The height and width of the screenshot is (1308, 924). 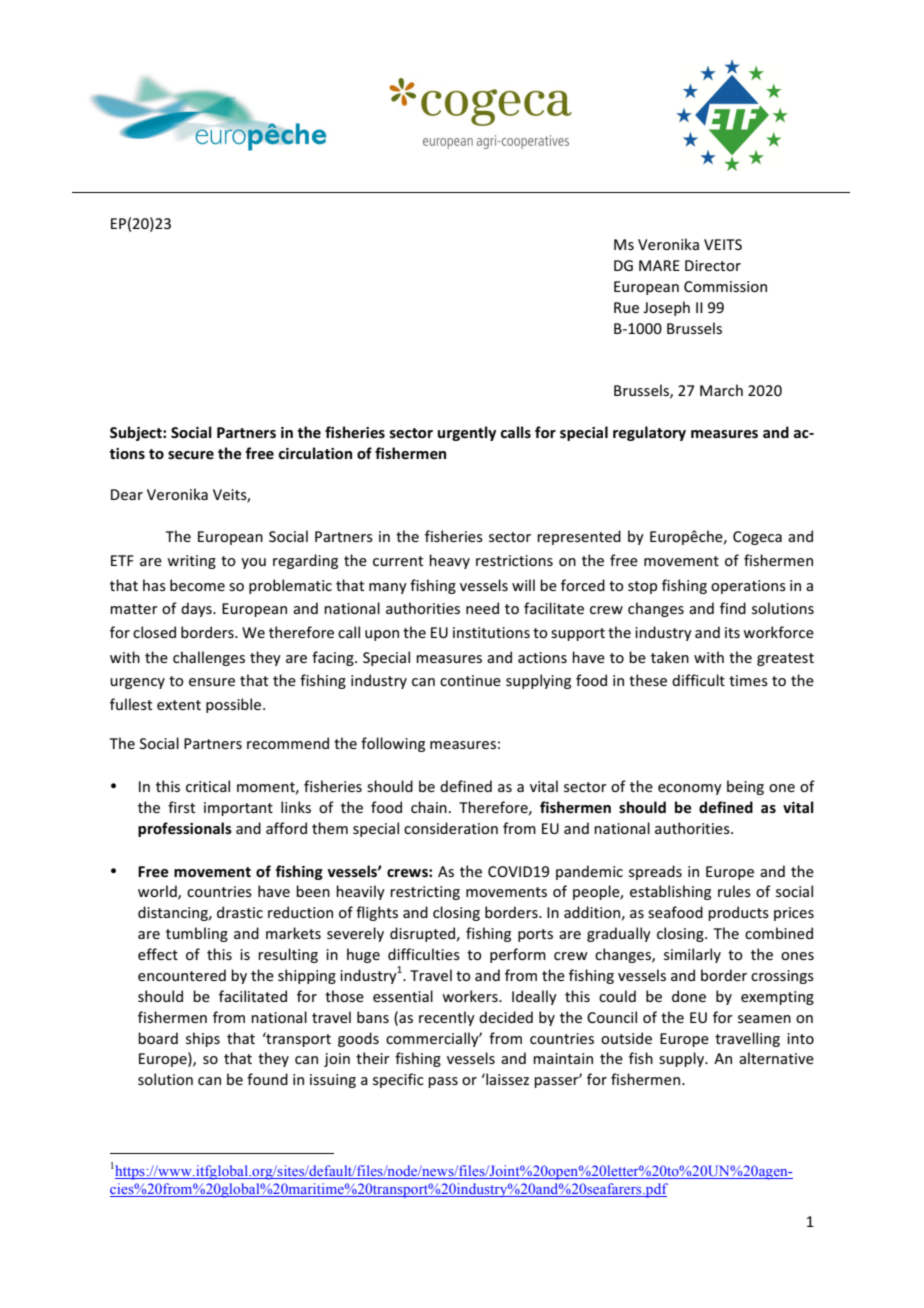 What do you see at coordinates (425, 893) in the screenshot?
I see `restricting` at bounding box center [425, 893].
